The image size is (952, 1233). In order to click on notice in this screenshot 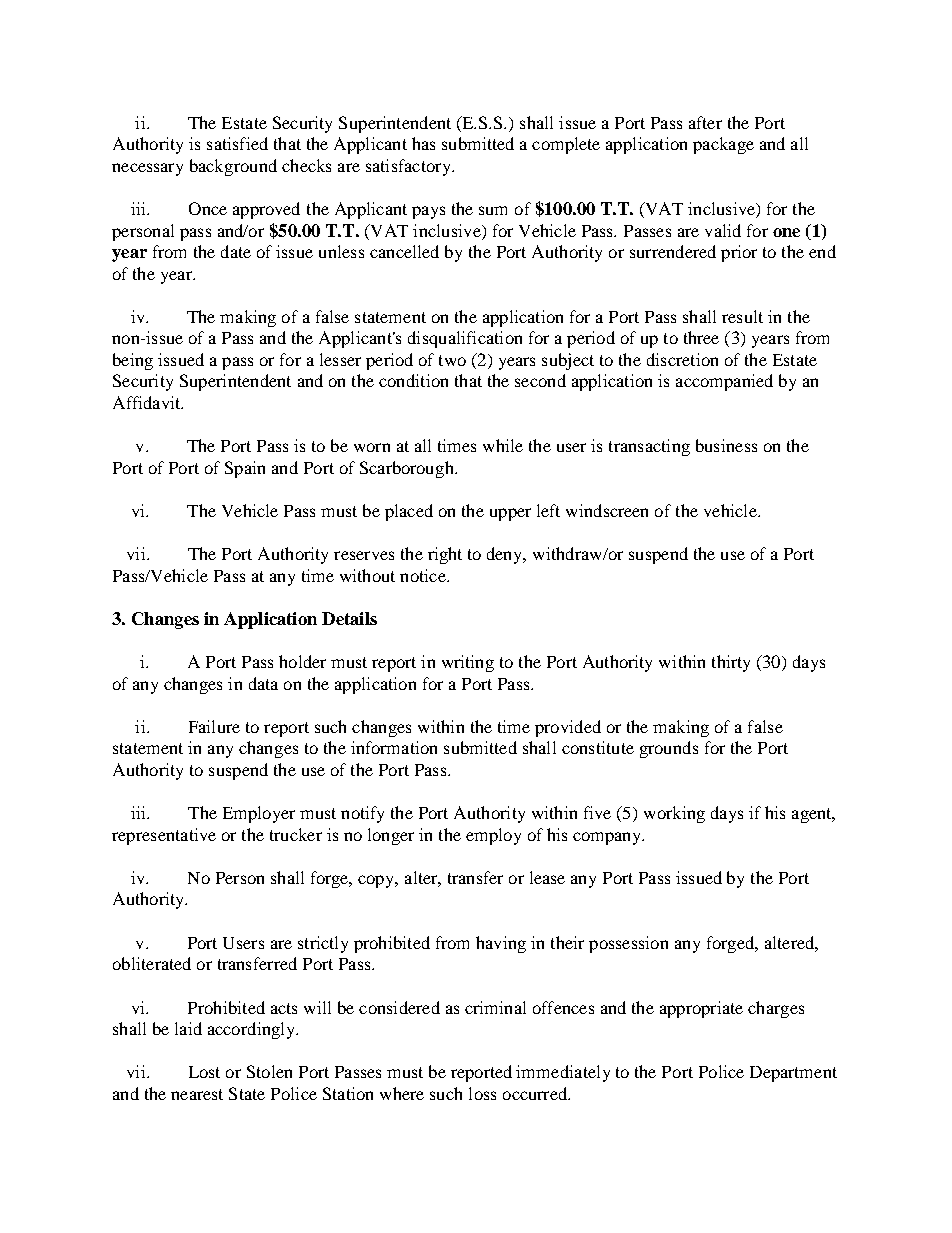, I will do `click(424, 575)`.
